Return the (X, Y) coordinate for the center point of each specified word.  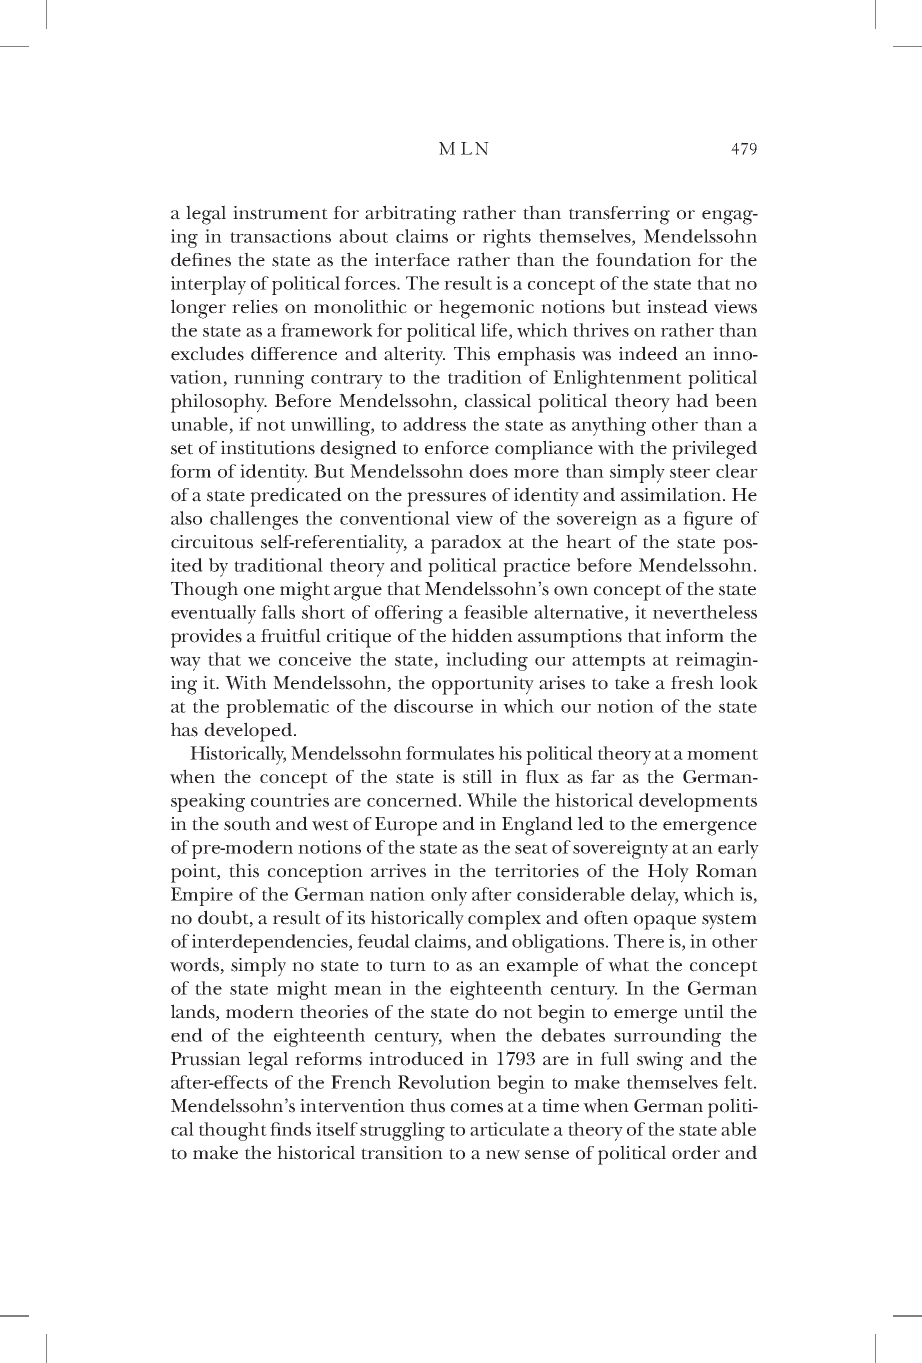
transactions (280, 236)
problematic (277, 708)
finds (290, 1129)
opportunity (483, 685)
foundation (643, 259)
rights (507, 238)
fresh (692, 682)
